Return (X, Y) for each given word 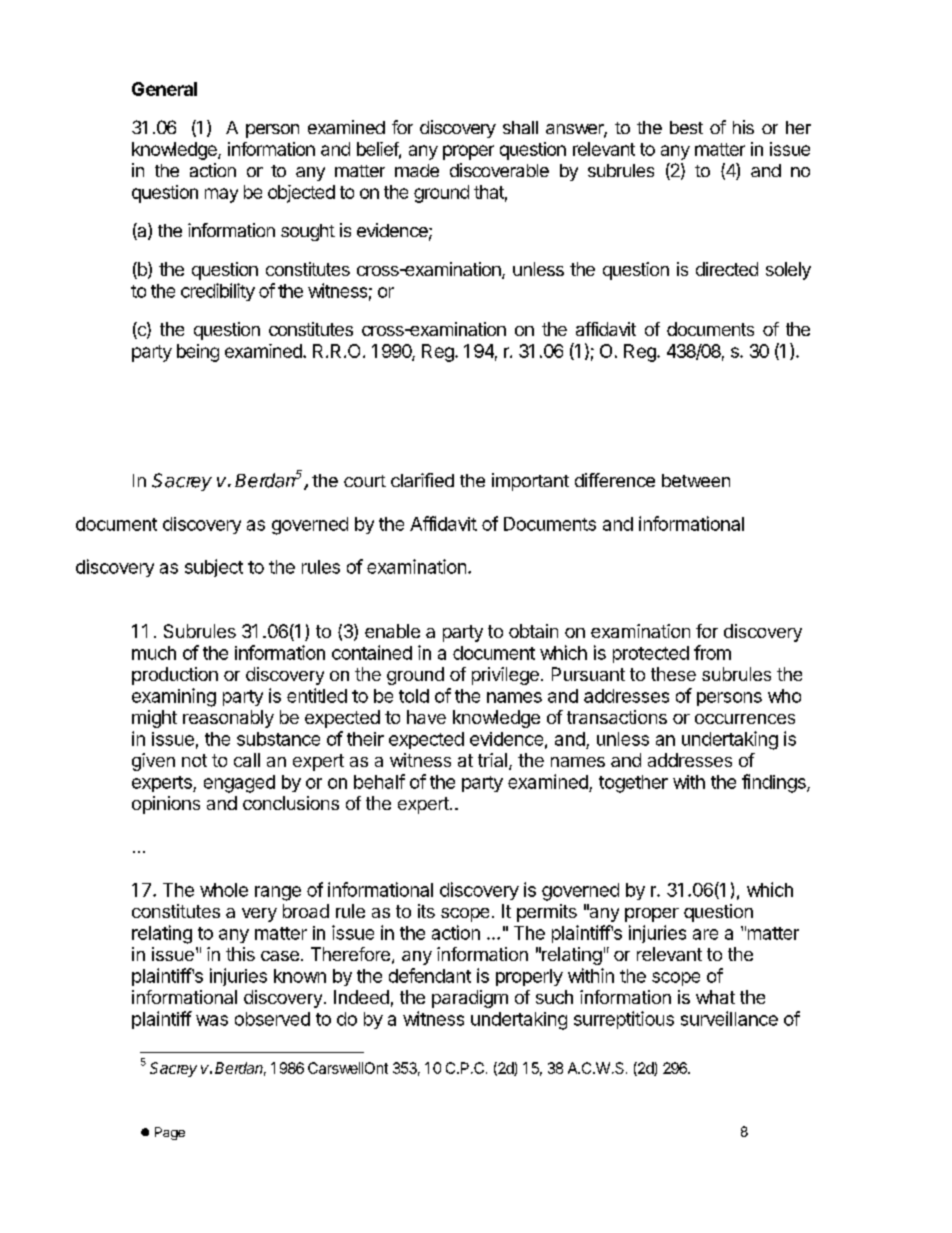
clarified (422, 480)
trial (492, 760)
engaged (239, 784)
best (686, 127)
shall (520, 127)
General (164, 89)
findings (775, 783)
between (696, 480)
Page (170, 1133)
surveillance (729, 1018)
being (198, 353)
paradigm (470, 999)
